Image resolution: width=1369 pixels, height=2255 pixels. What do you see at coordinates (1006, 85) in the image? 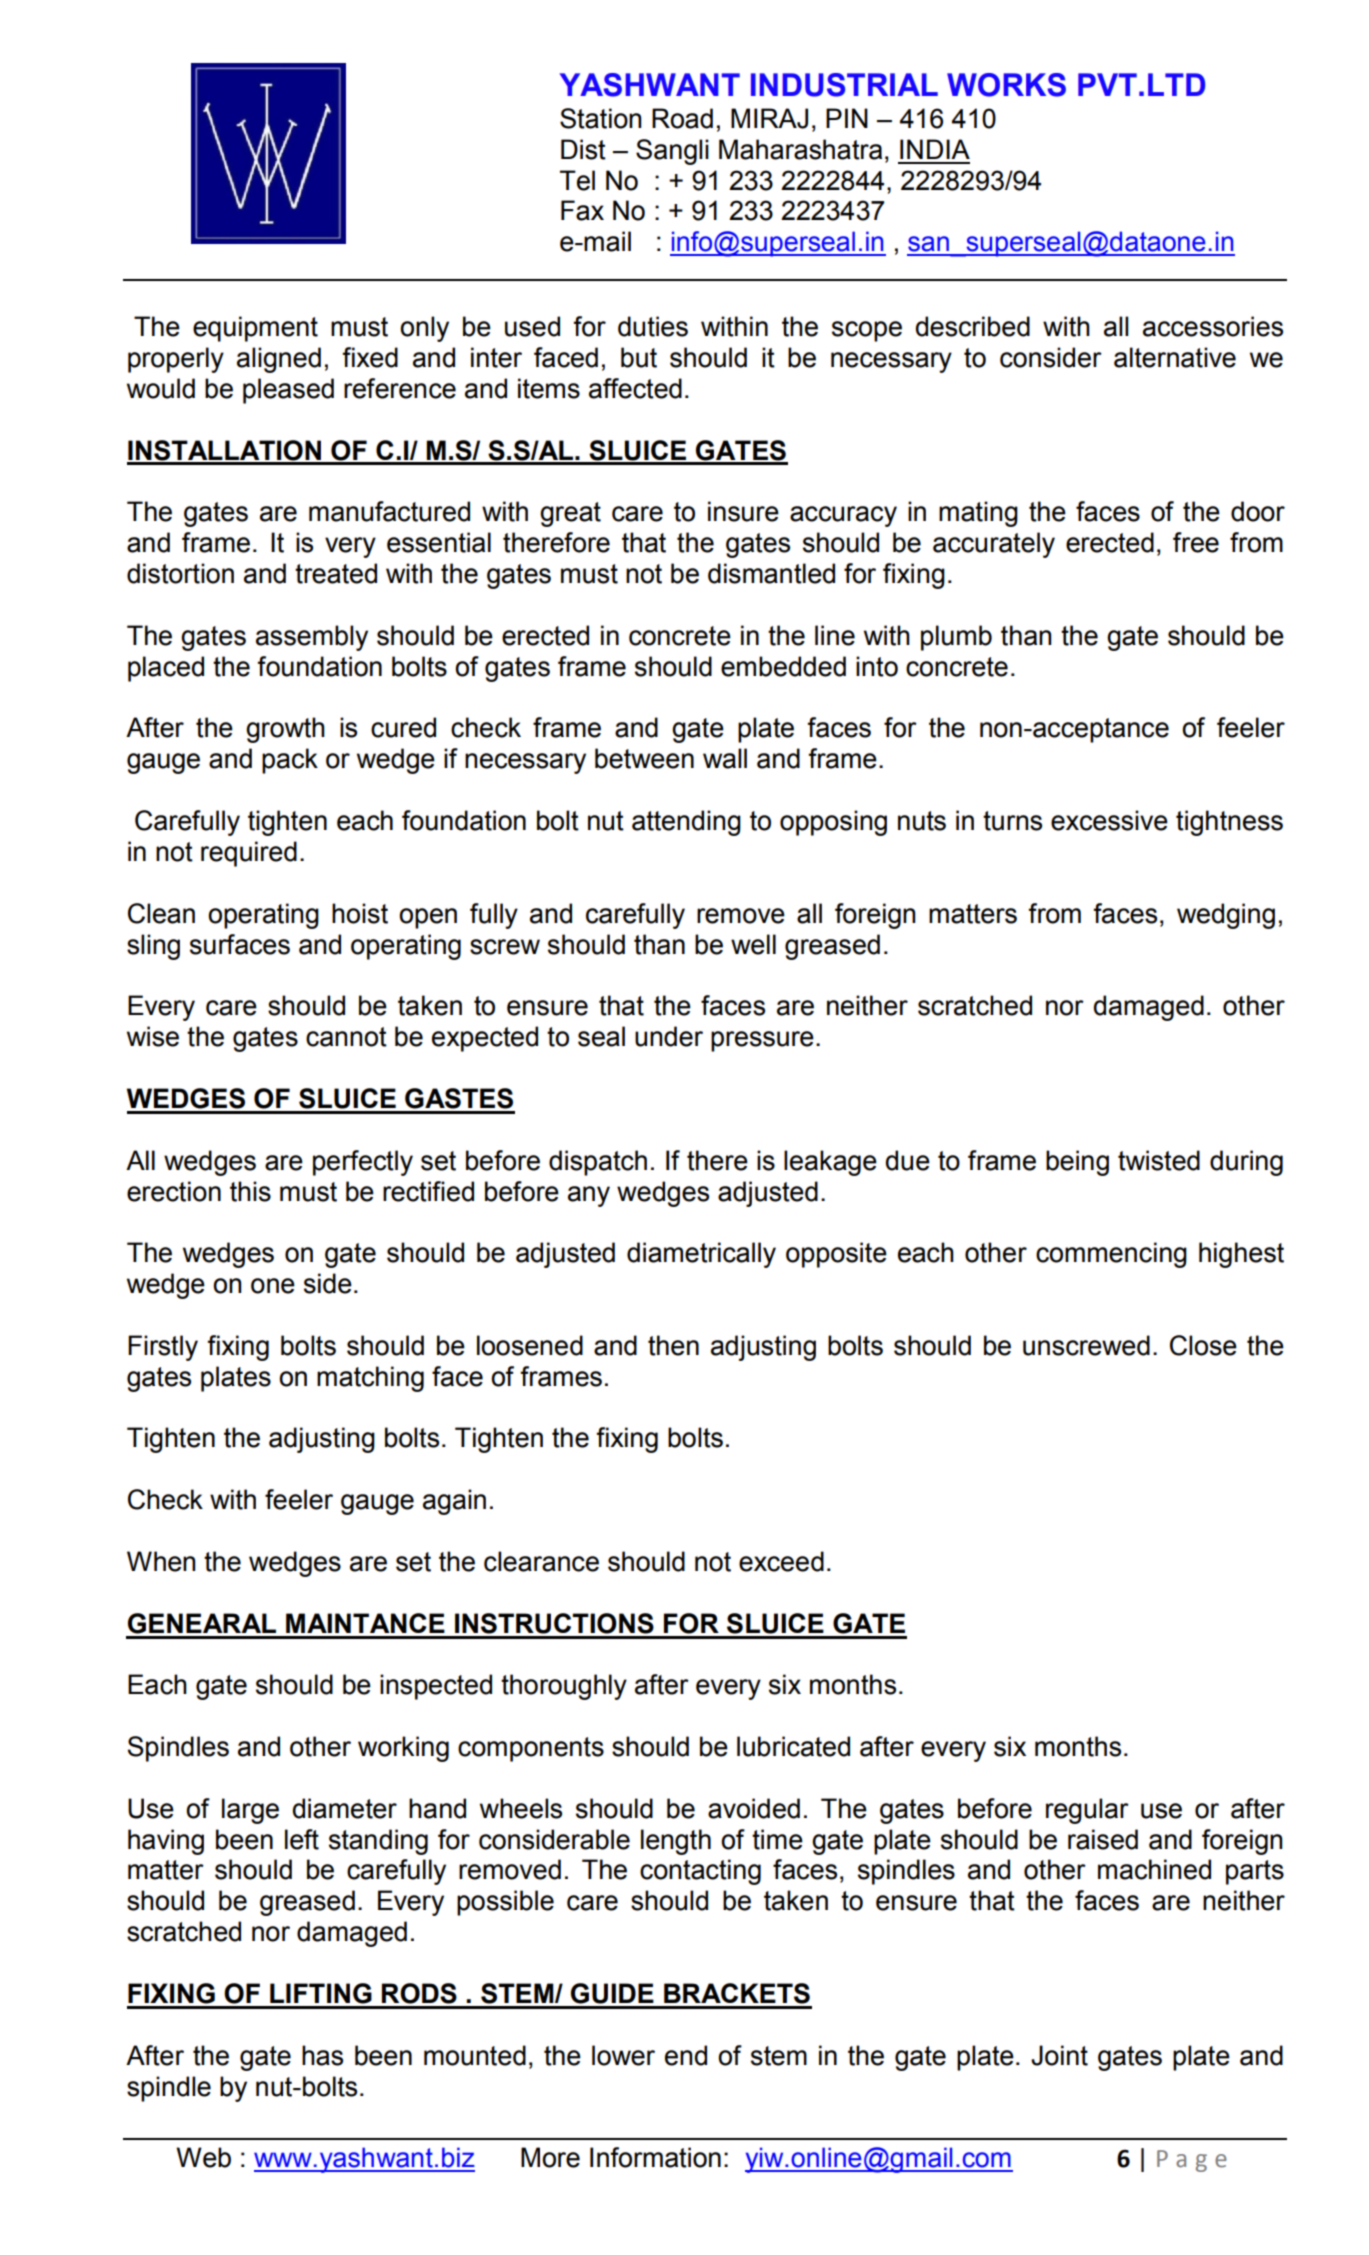
I see `WORKS` at bounding box center [1006, 85].
